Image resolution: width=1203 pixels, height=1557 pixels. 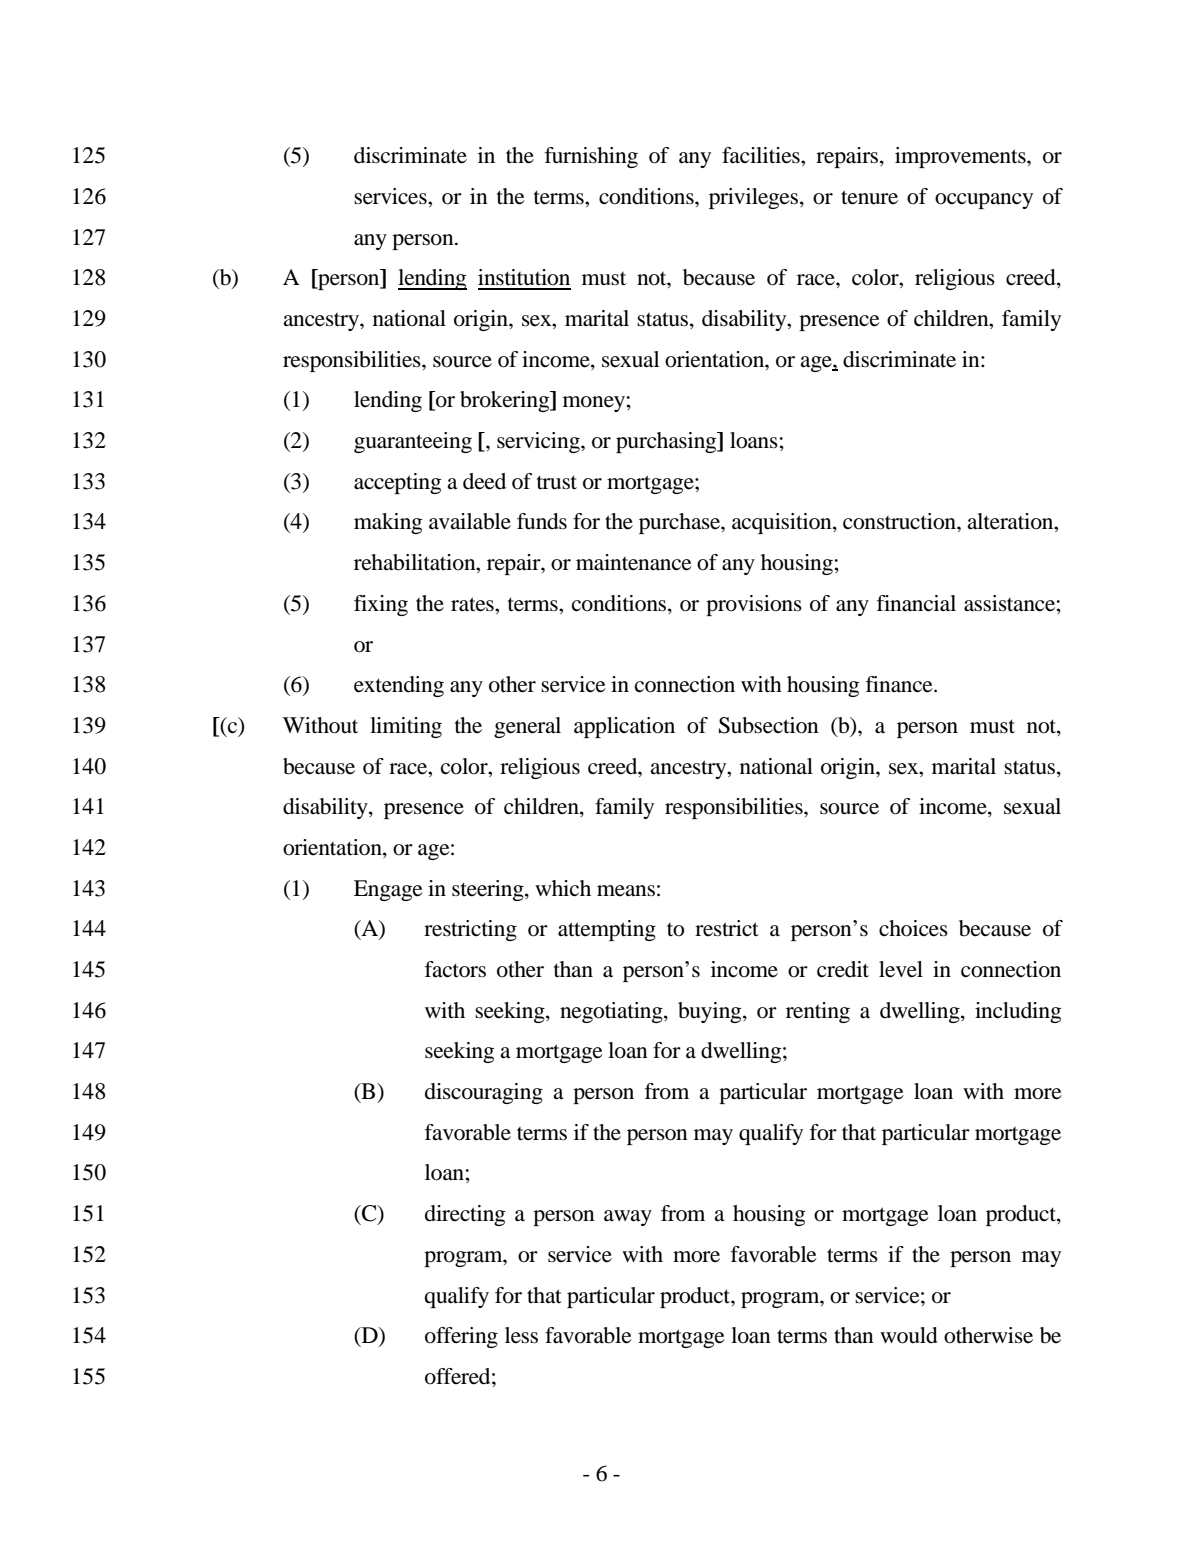 What do you see at coordinates (628, 1218) in the image?
I see `away` at bounding box center [628, 1218].
